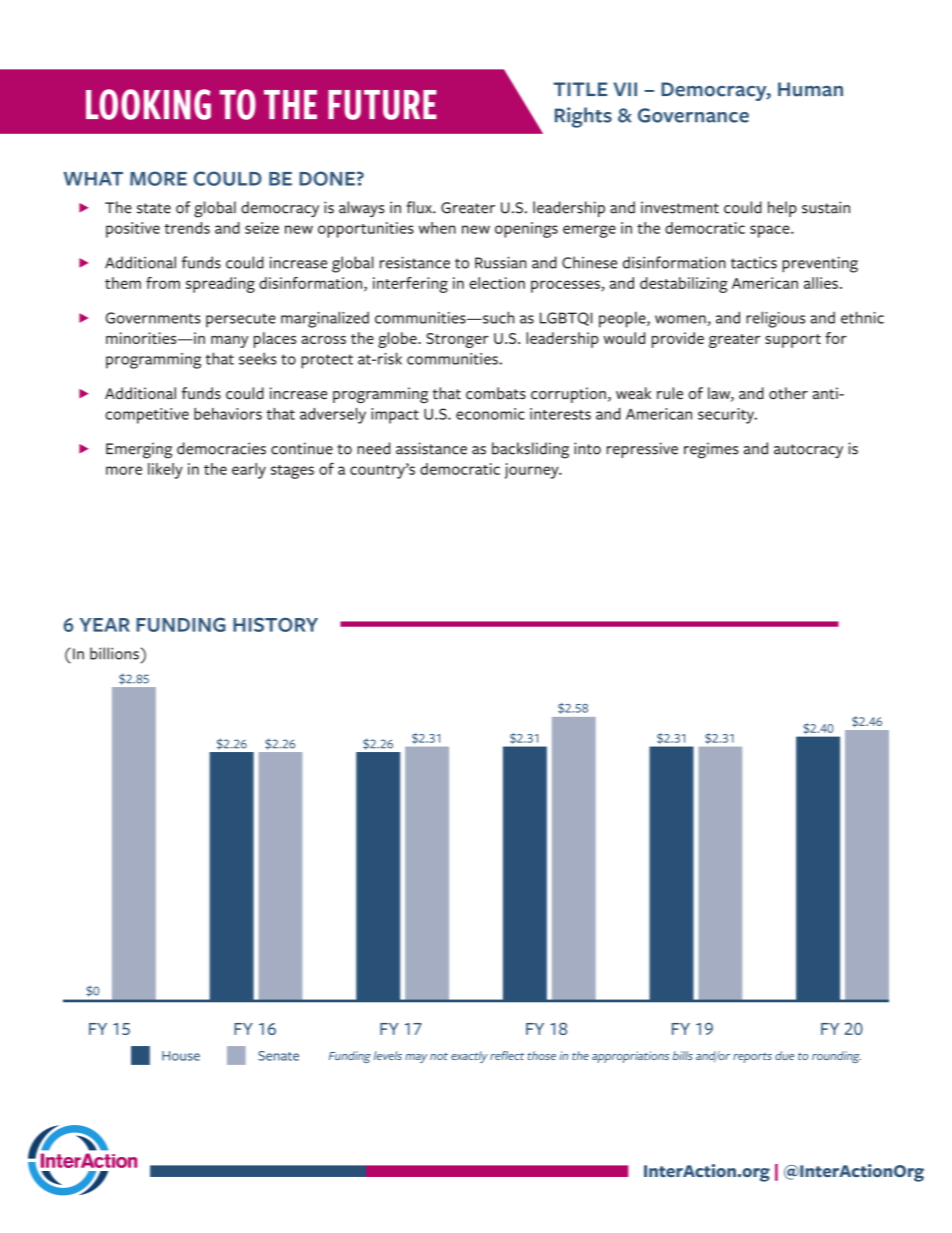  Describe the element at coordinates (810, 89) in the screenshot. I see `Human` at that location.
